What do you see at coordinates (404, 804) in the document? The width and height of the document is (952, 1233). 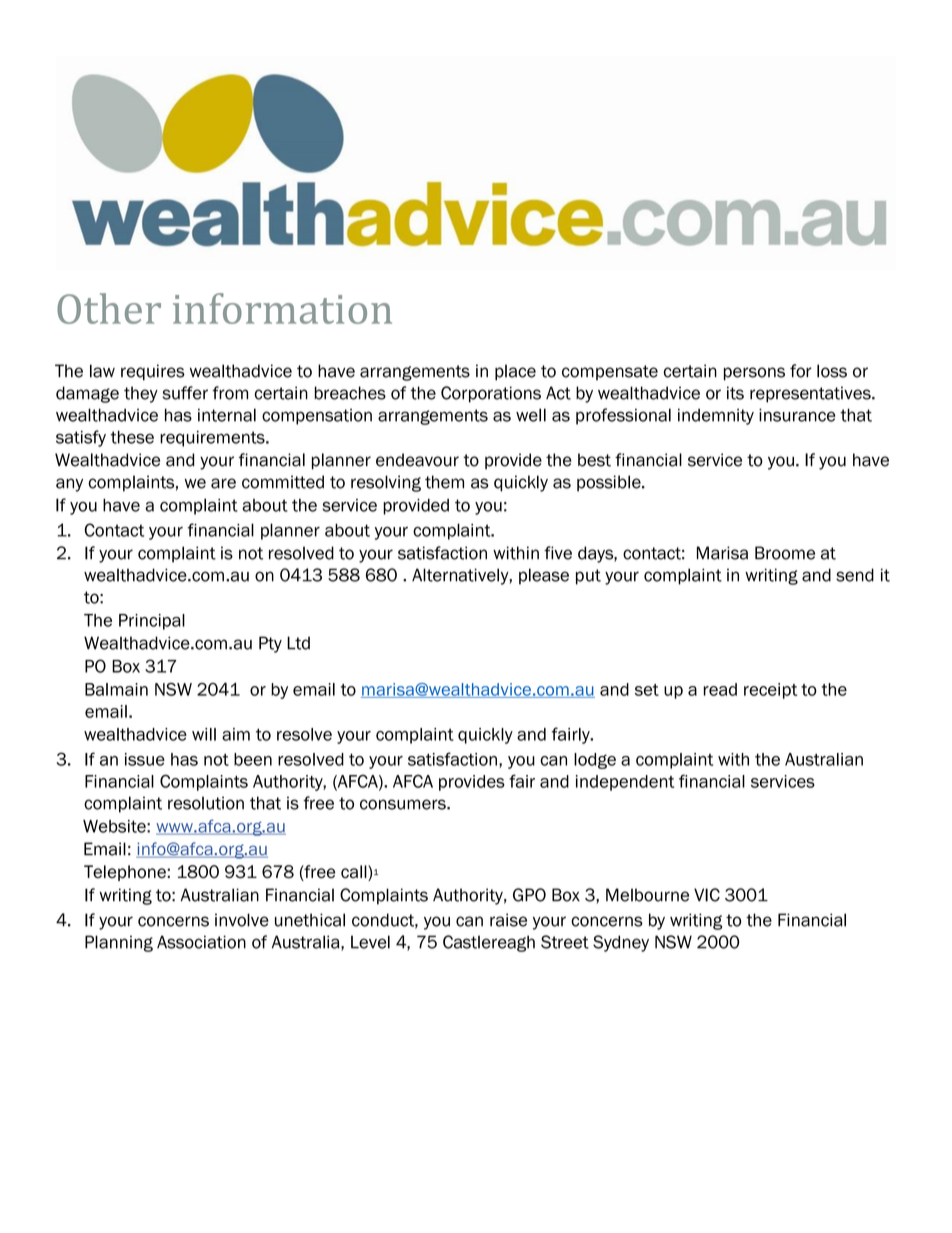 I see `consumers` at bounding box center [404, 804].
